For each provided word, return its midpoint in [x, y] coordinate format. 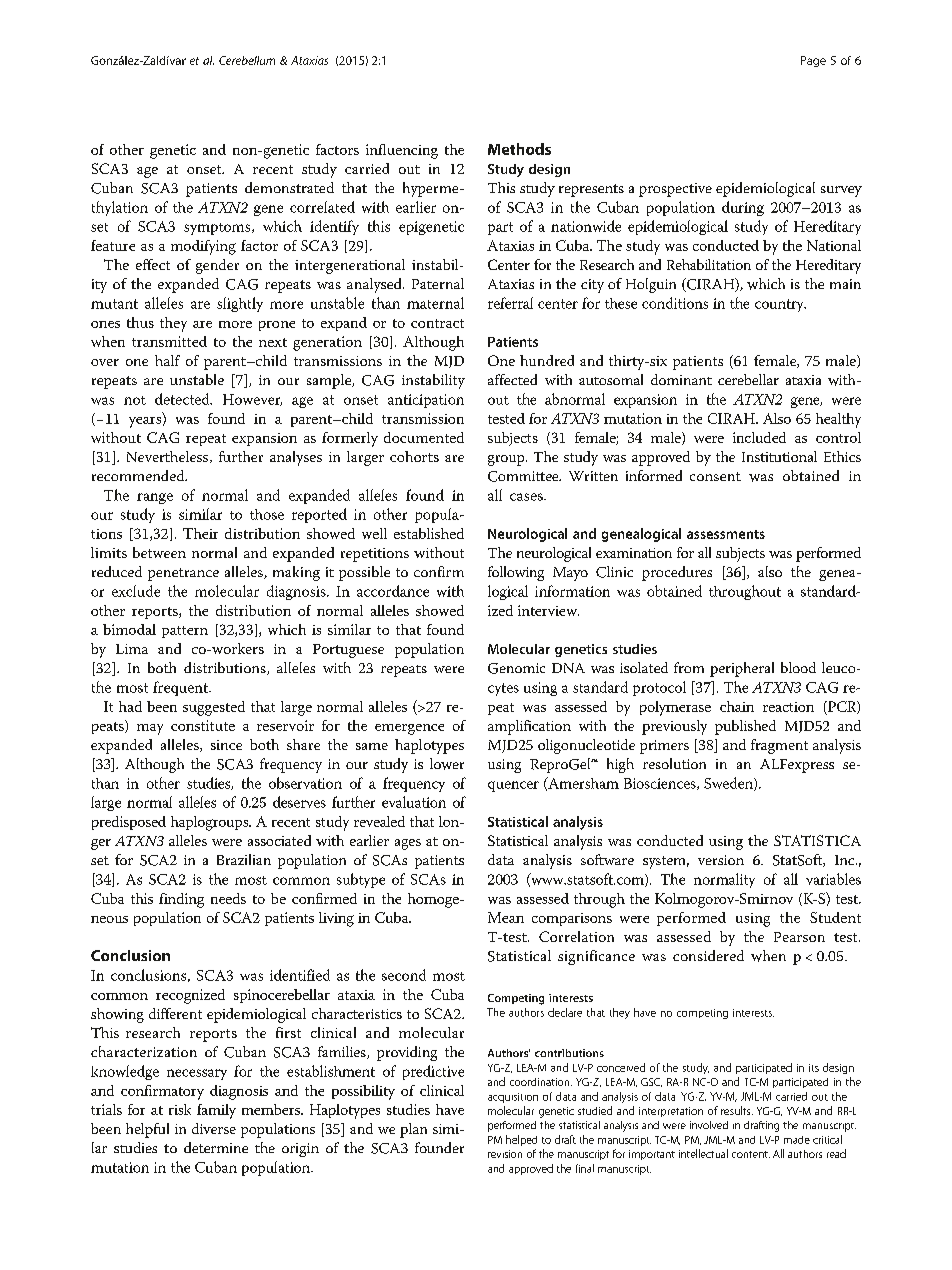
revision [505, 1154]
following [516, 573]
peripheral [742, 669]
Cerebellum [247, 60]
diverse [214, 1128]
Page [813, 61]
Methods [519, 149]
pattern [185, 632]
